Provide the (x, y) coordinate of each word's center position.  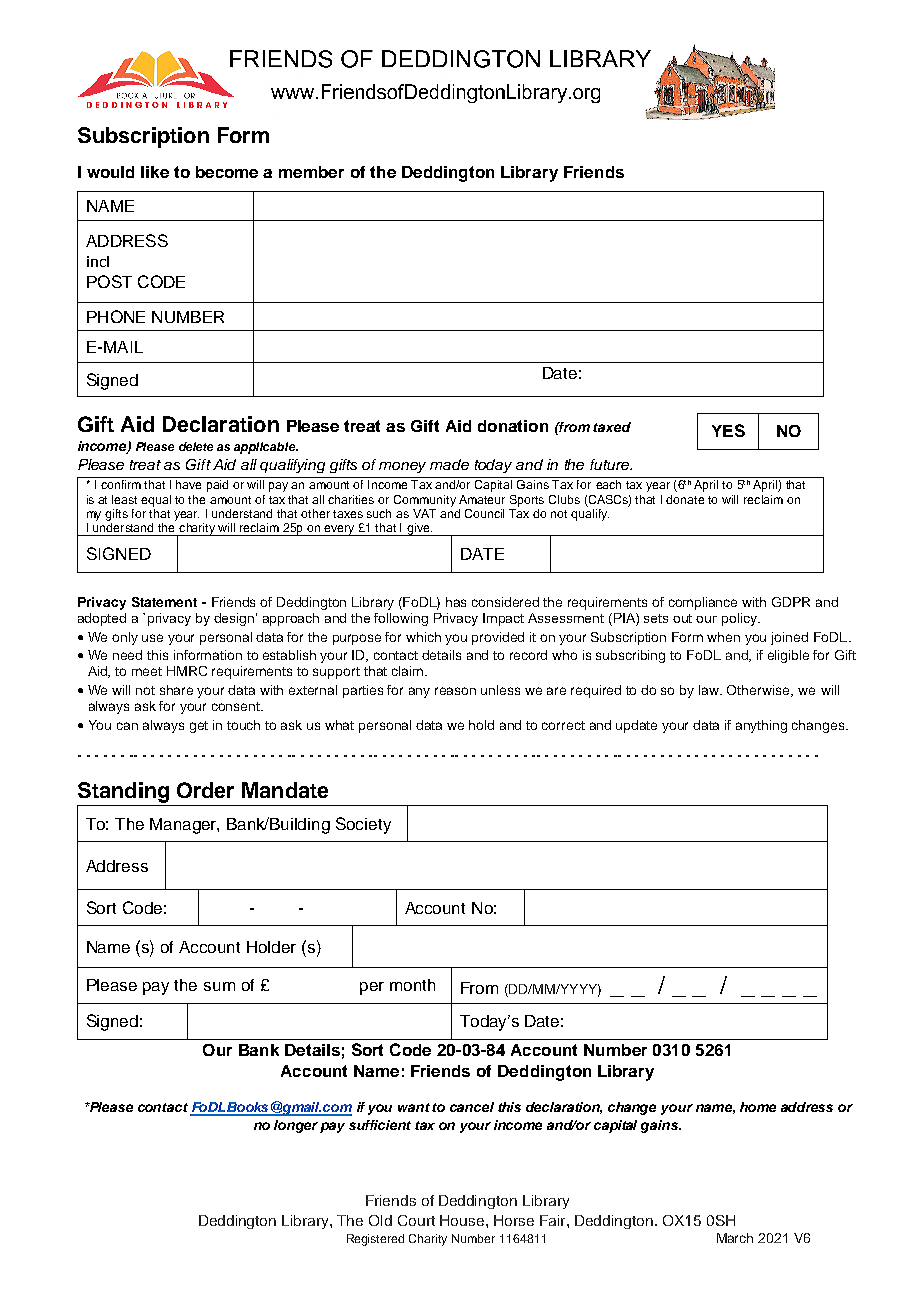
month (412, 985)
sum (219, 986)
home (758, 1107)
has (456, 602)
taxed (612, 427)
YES (728, 430)
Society (363, 825)
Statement (164, 602)
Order (205, 790)
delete (196, 446)
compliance (703, 603)
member (311, 172)
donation (513, 426)
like (155, 172)
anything (761, 726)
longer (296, 1126)
